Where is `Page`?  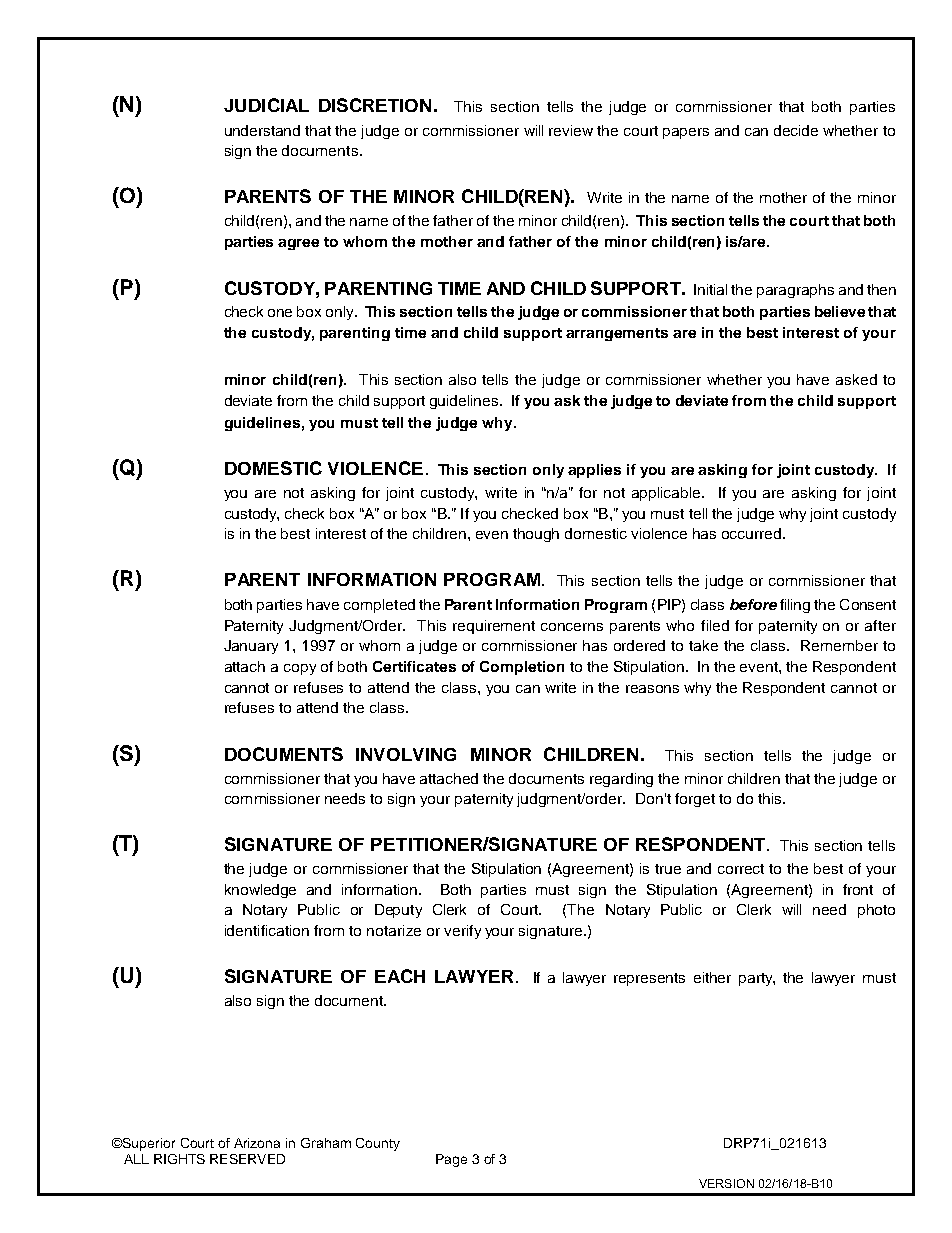 Page is located at coordinates (451, 1160).
